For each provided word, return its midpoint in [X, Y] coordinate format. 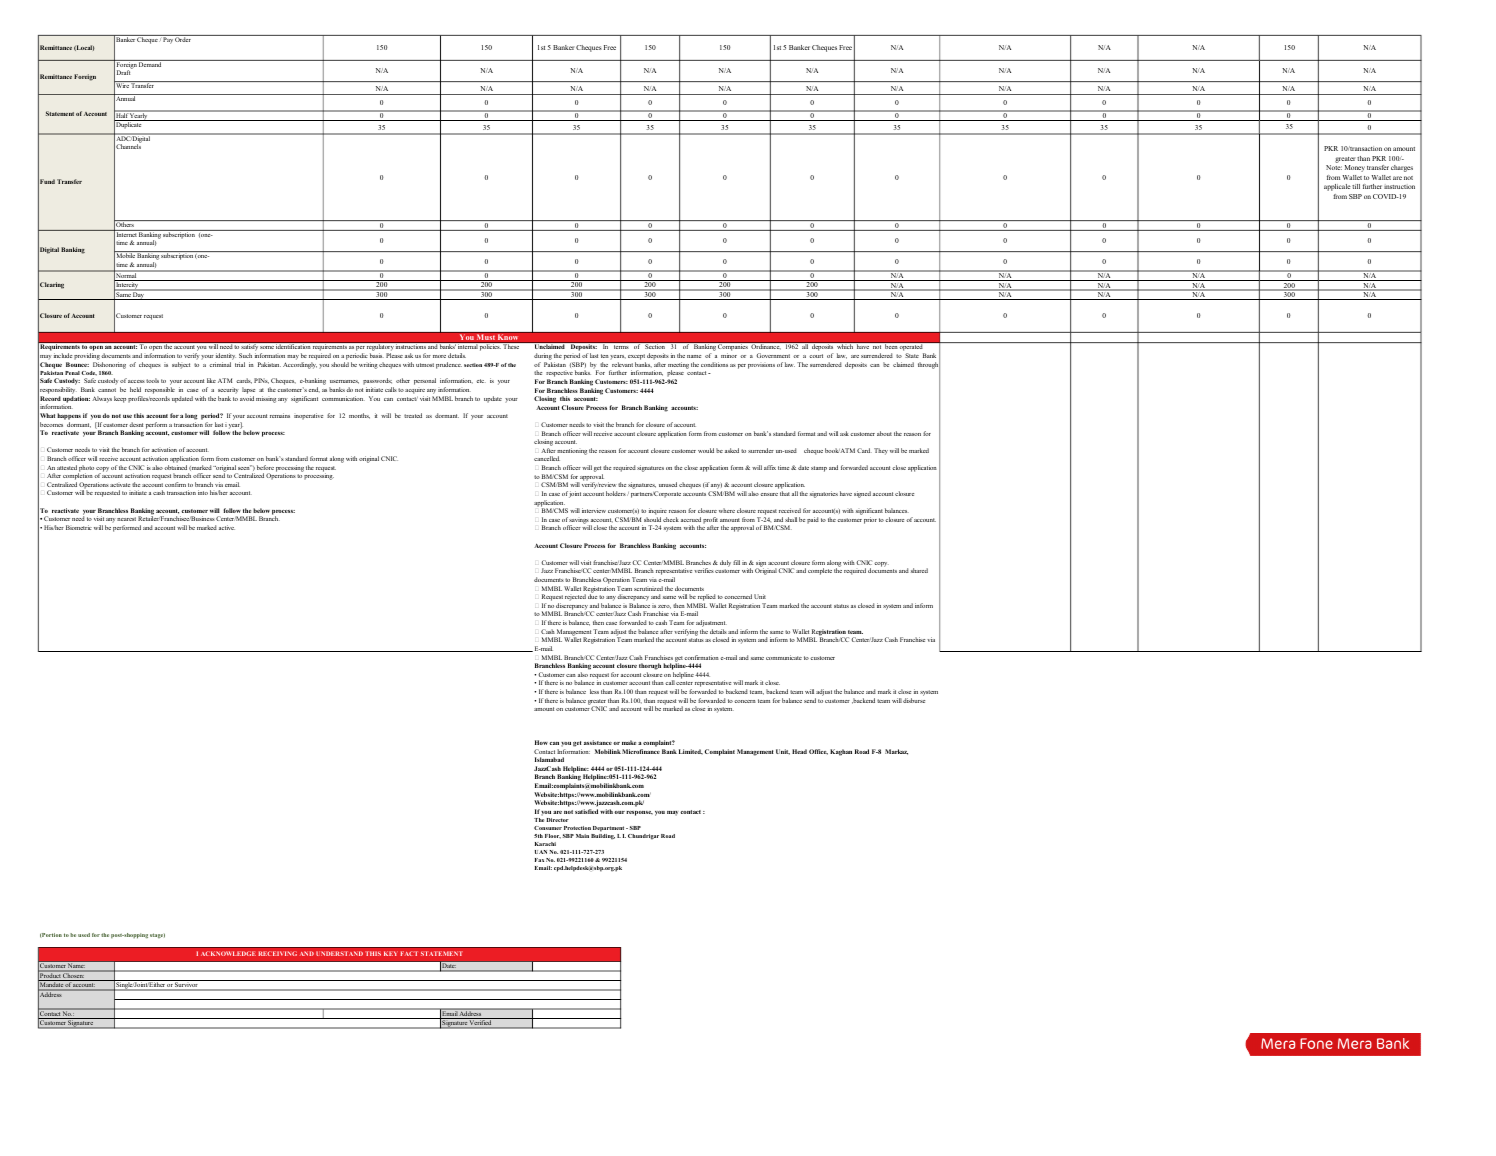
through [929, 365]
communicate [784, 657]
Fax [539, 860]
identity [225, 358]
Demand [150, 63]
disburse [914, 700]
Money [1355, 168]
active [227, 527]
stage [157, 935]
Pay [168, 39]
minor [729, 355]
